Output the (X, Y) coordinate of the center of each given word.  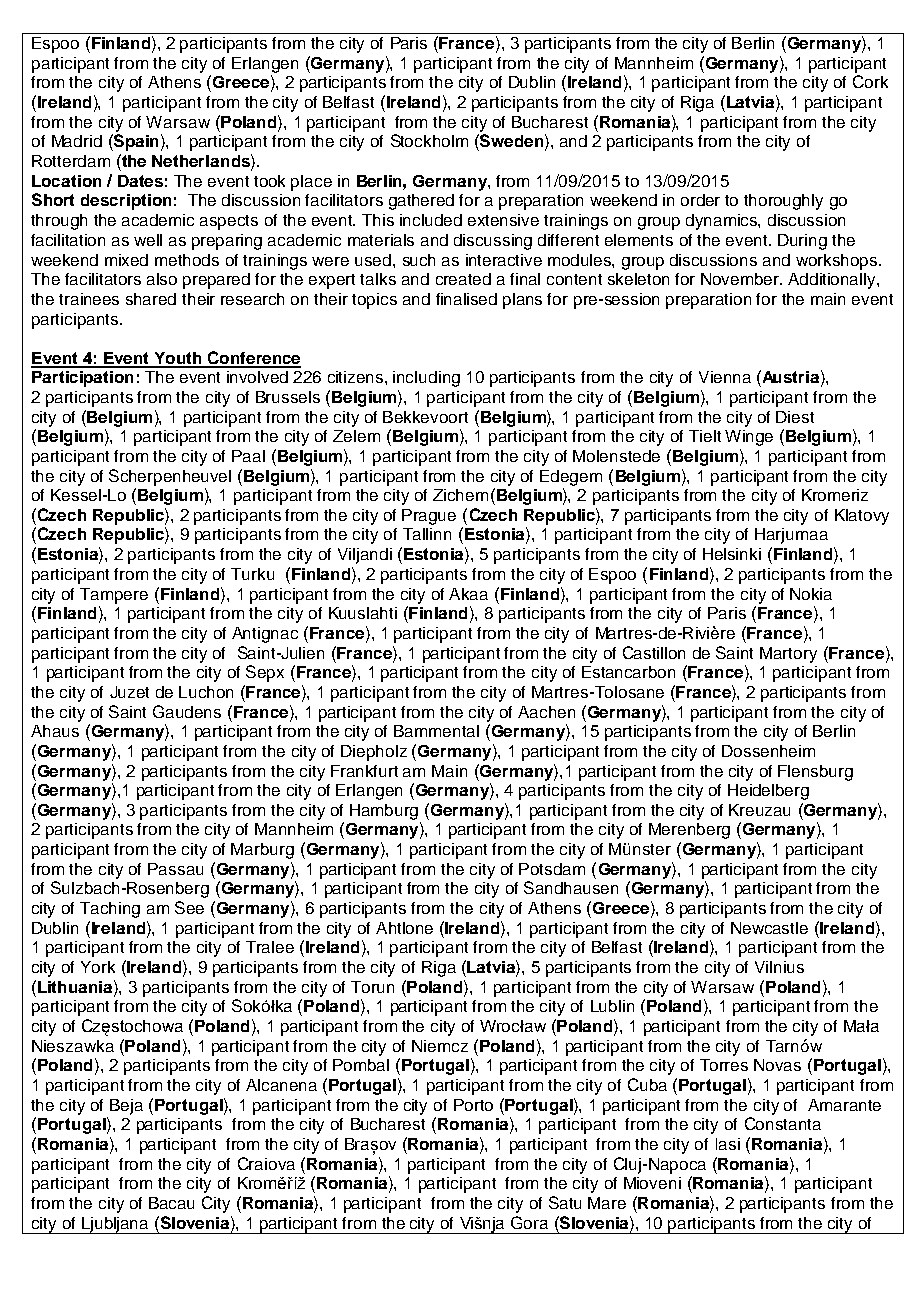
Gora (529, 1222)
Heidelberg (768, 792)
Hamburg (384, 812)
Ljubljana (115, 1225)
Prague (429, 517)
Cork (870, 81)
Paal (248, 456)
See (189, 907)
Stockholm (429, 140)
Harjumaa (791, 536)
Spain (135, 142)
